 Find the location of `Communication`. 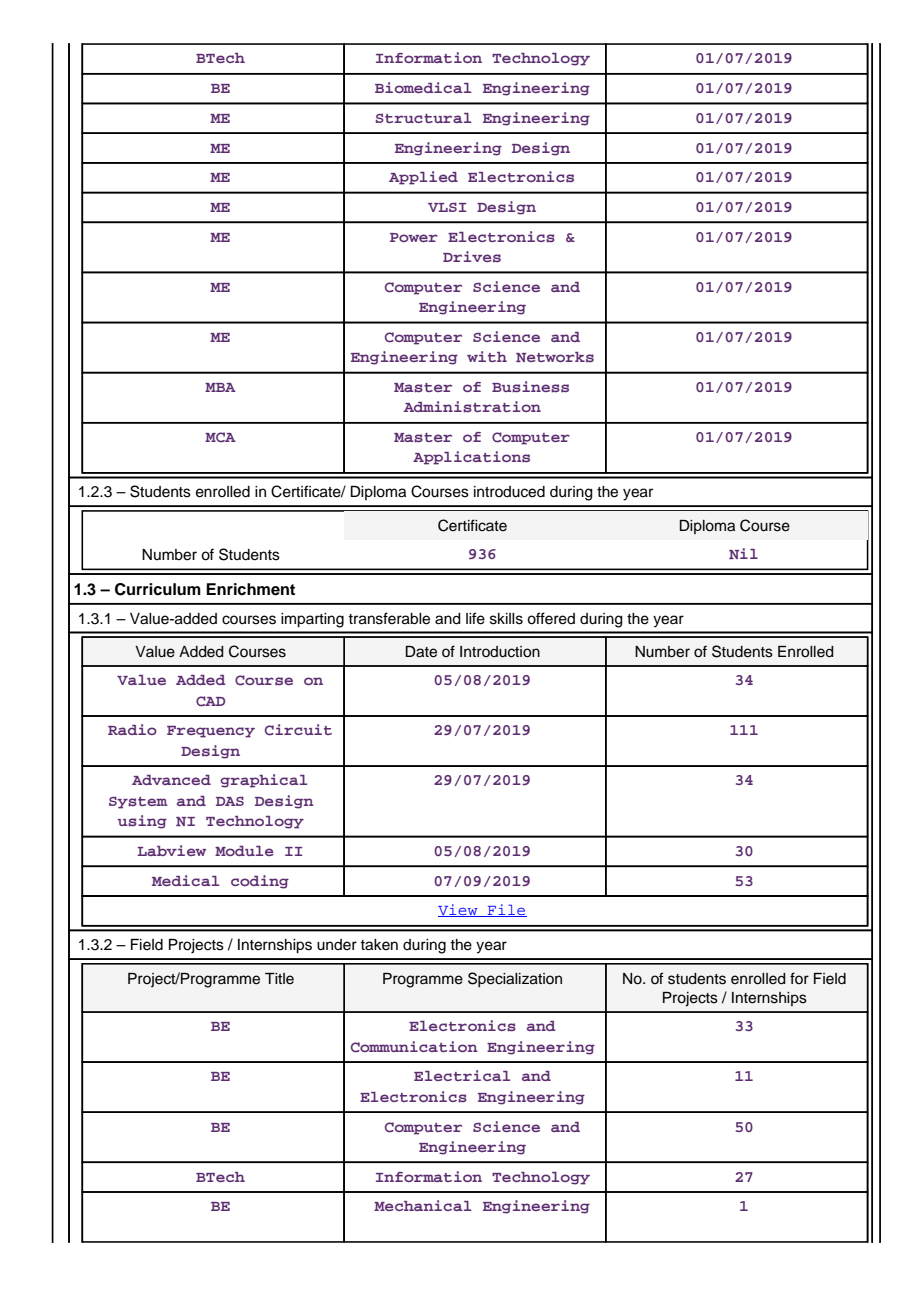

Communication is located at coordinates (414, 1047).
